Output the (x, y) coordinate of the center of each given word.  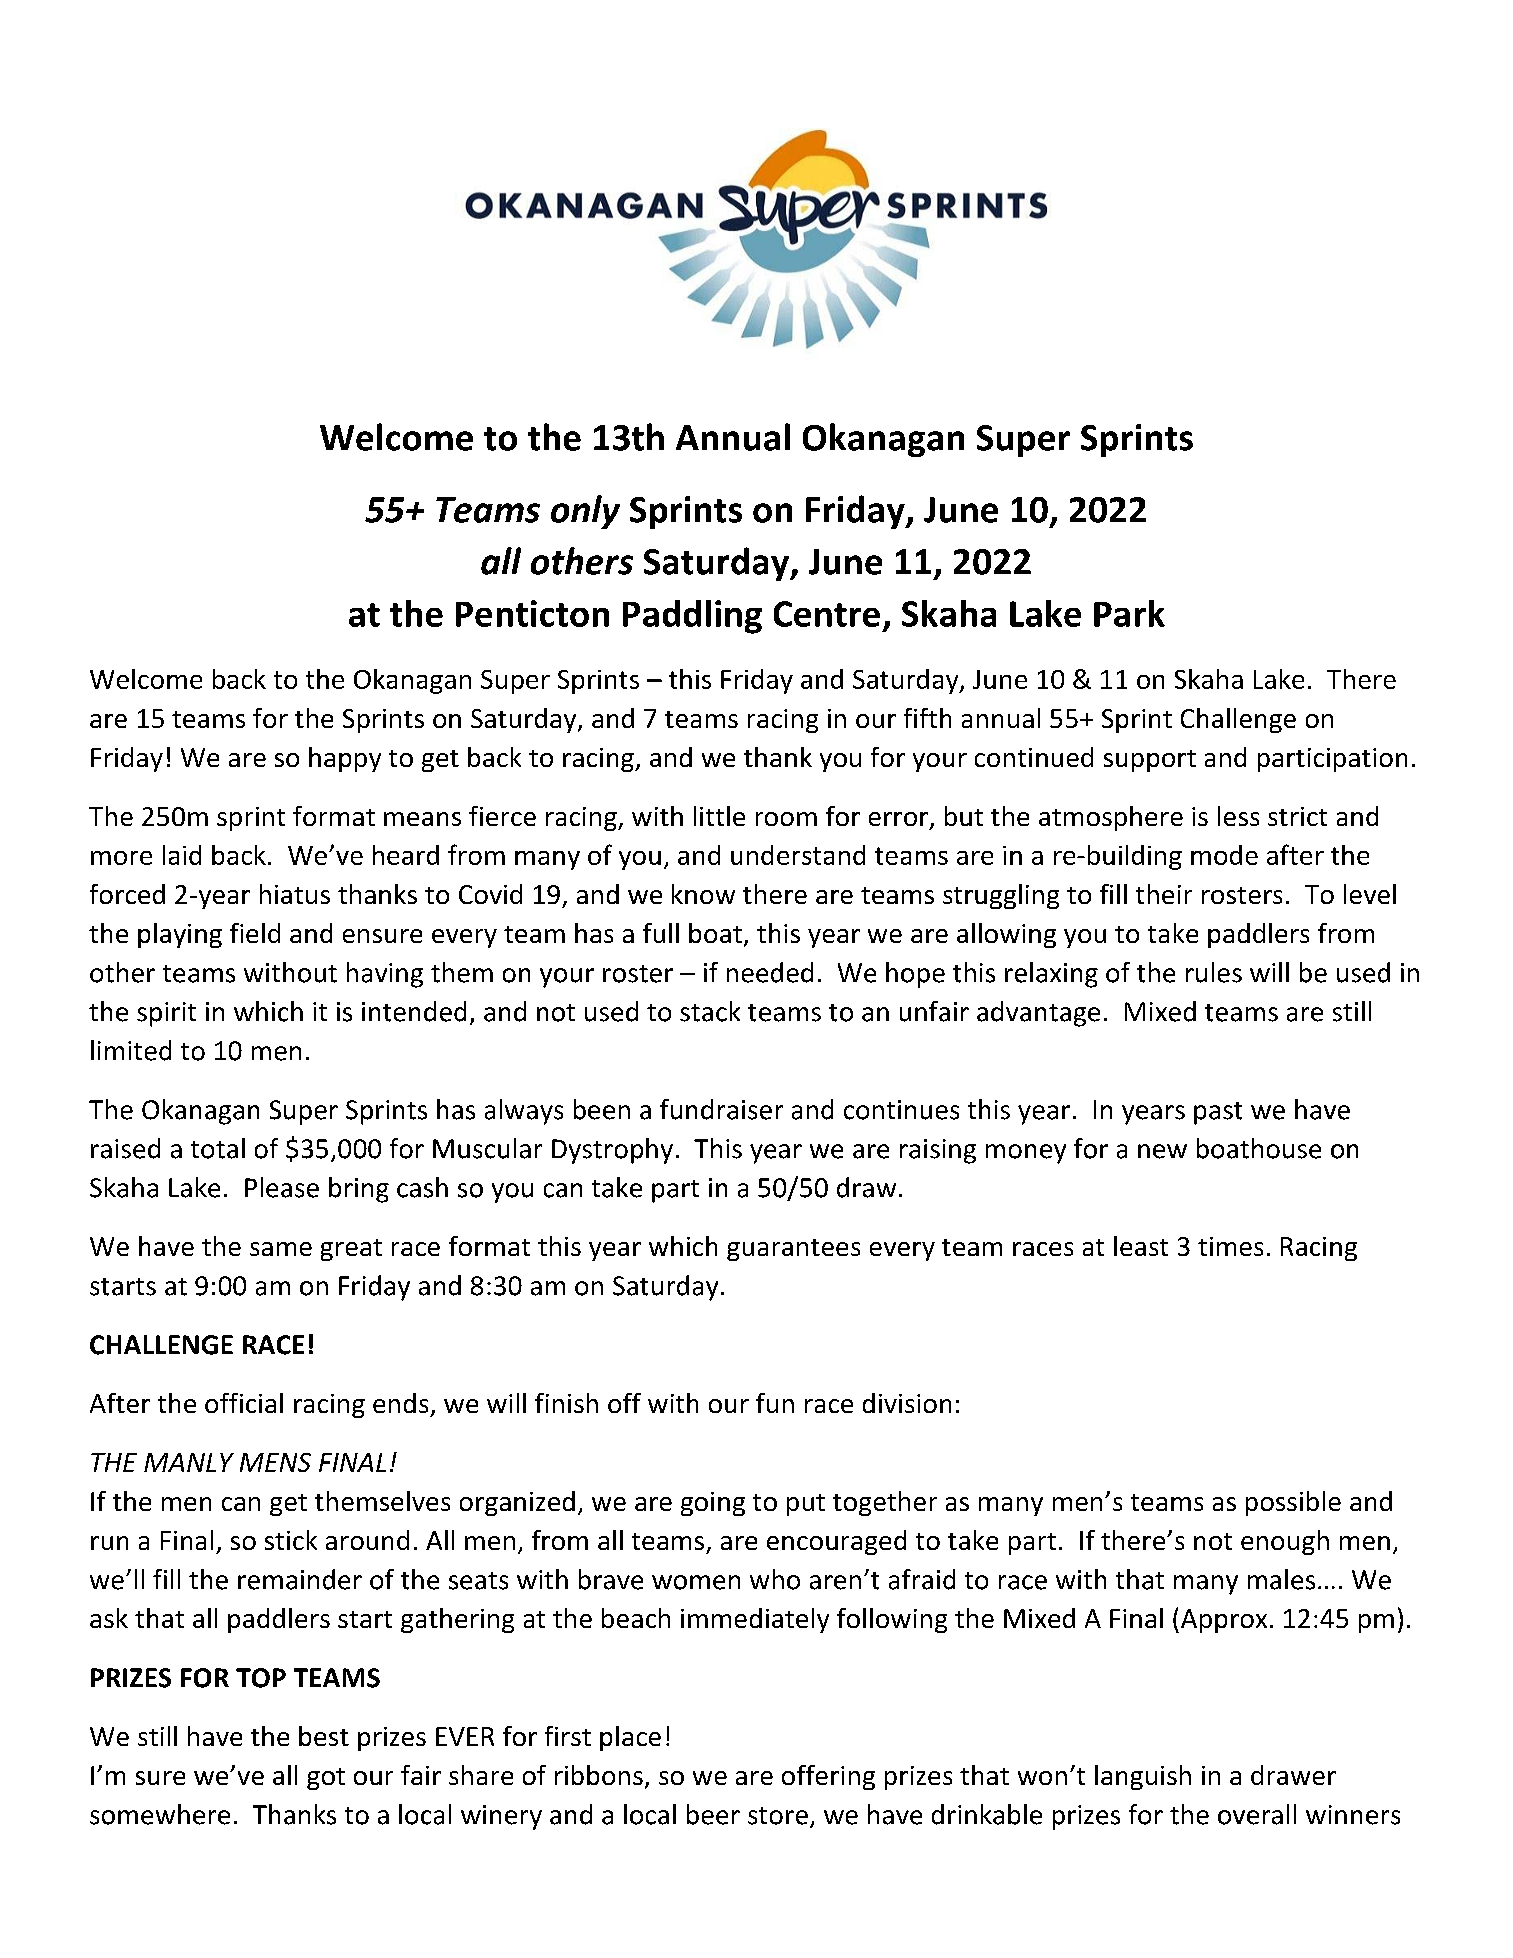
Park (1129, 613)
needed (770, 972)
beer (713, 1814)
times (1230, 1246)
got (326, 1779)
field (255, 933)
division (907, 1403)
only (585, 512)
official (244, 1403)
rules (1214, 972)
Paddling (692, 617)
